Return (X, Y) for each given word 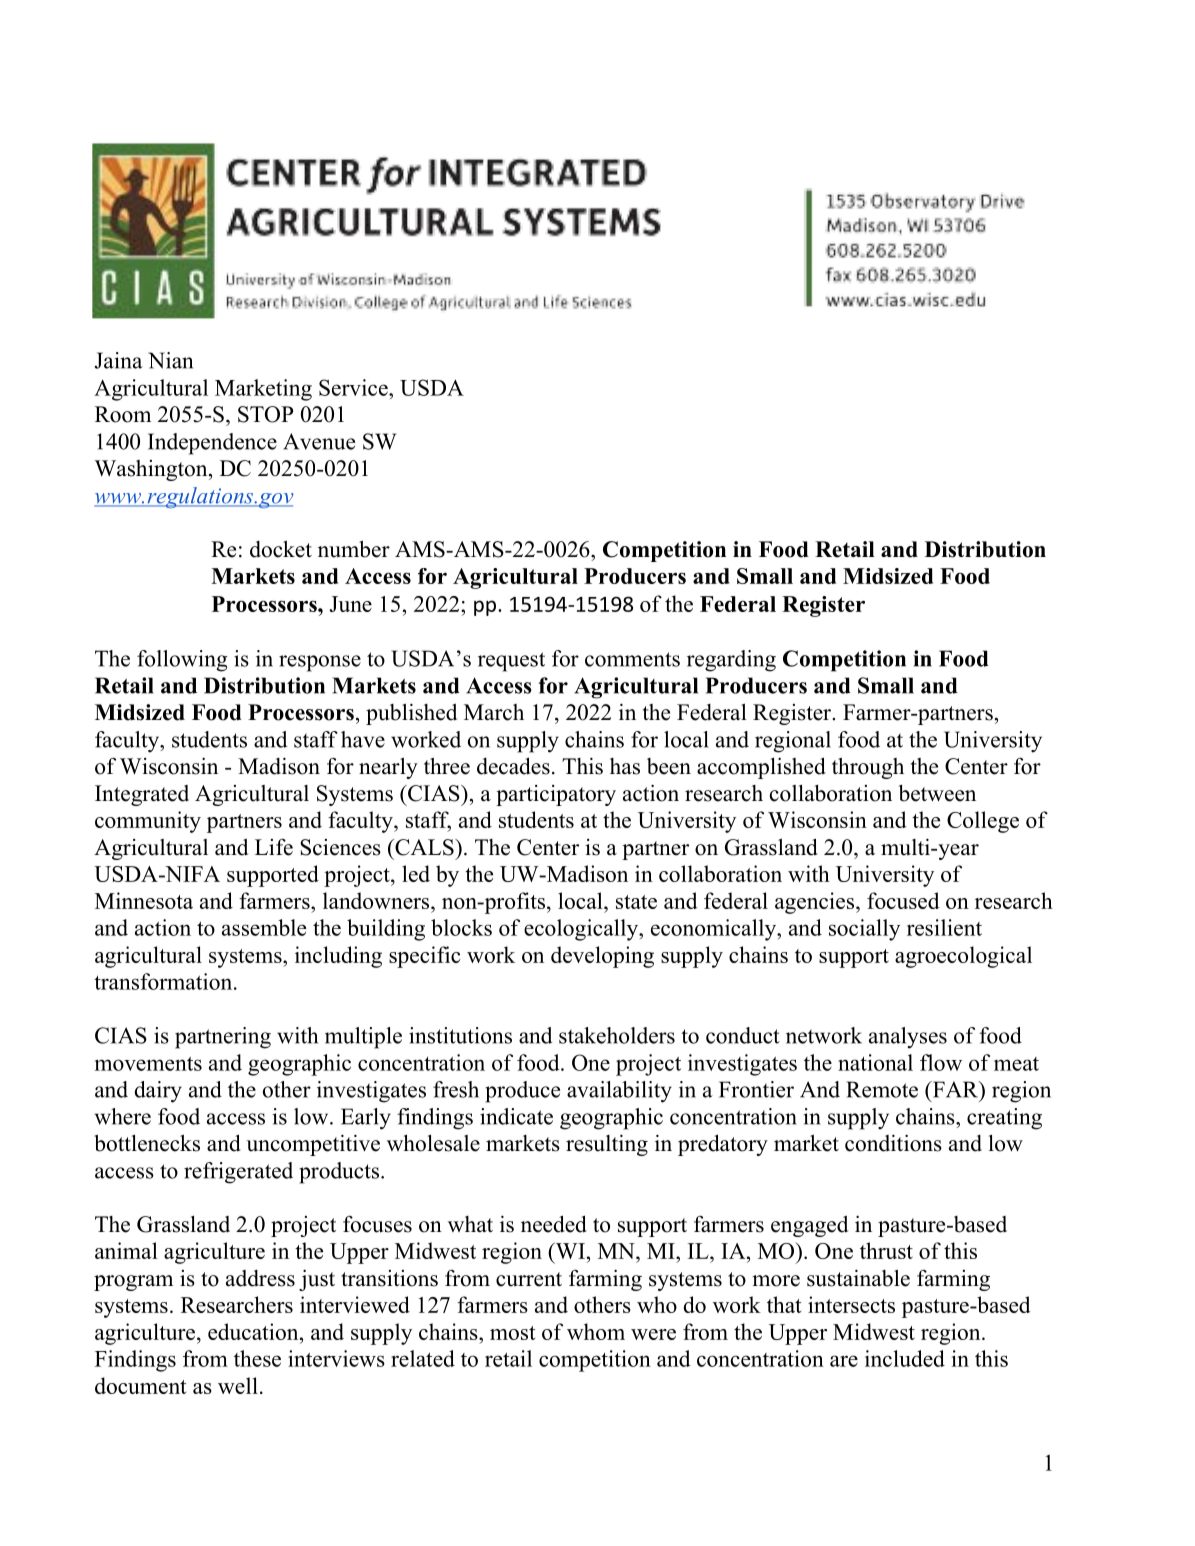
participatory (556, 795)
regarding (731, 661)
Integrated (142, 795)
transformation (164, 981)
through (868, 768)
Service (354, 387)
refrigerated (238, 1173)
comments (632, 659)
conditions (893, 1143)
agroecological (963, 957)
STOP (265, 414)
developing (602, 957)
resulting (607, 1145)
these (257, 1358)
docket (281, 549)
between (937, 793)
